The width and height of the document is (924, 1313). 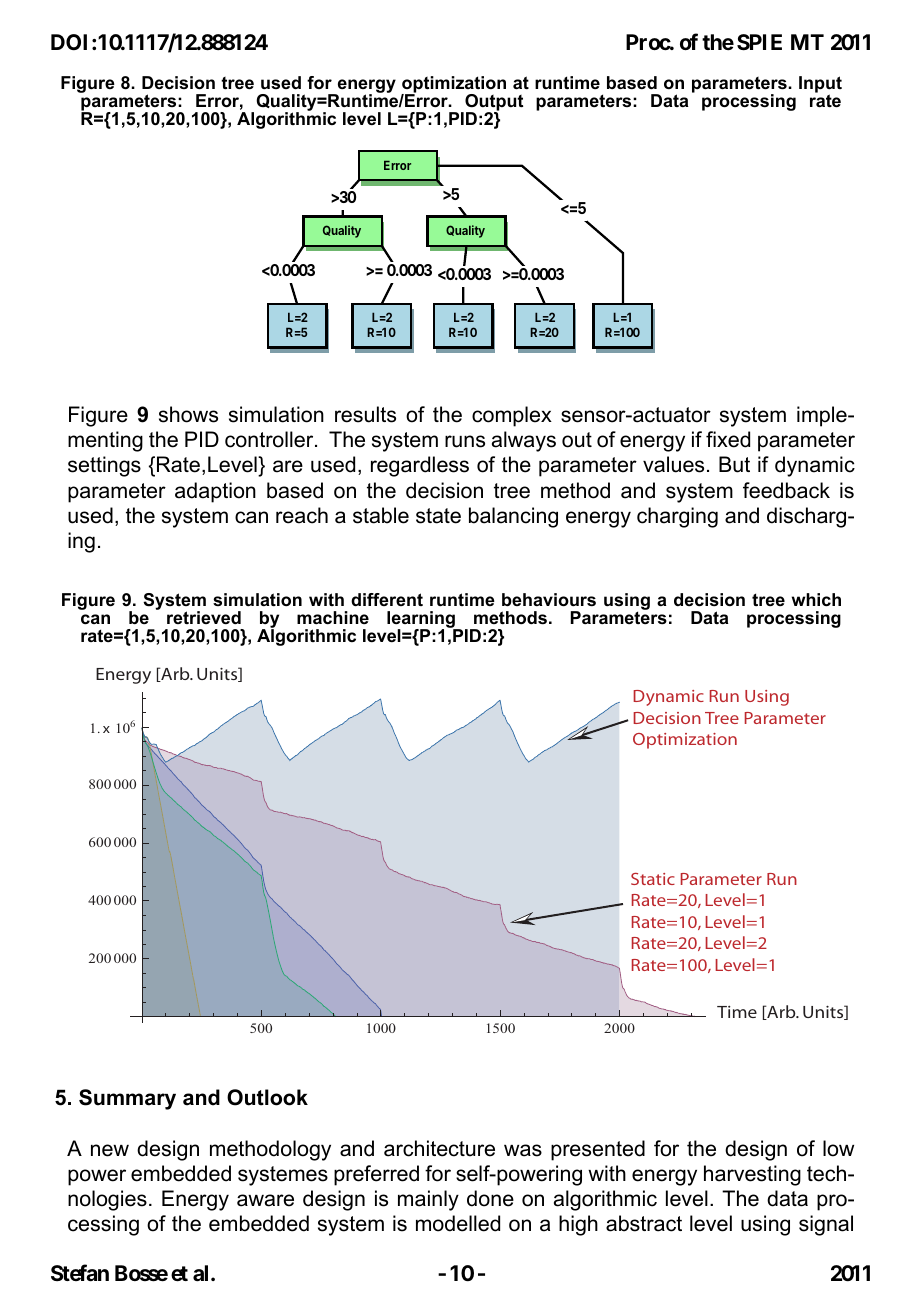 I want to click on Input, so click(x=820, y=86).
